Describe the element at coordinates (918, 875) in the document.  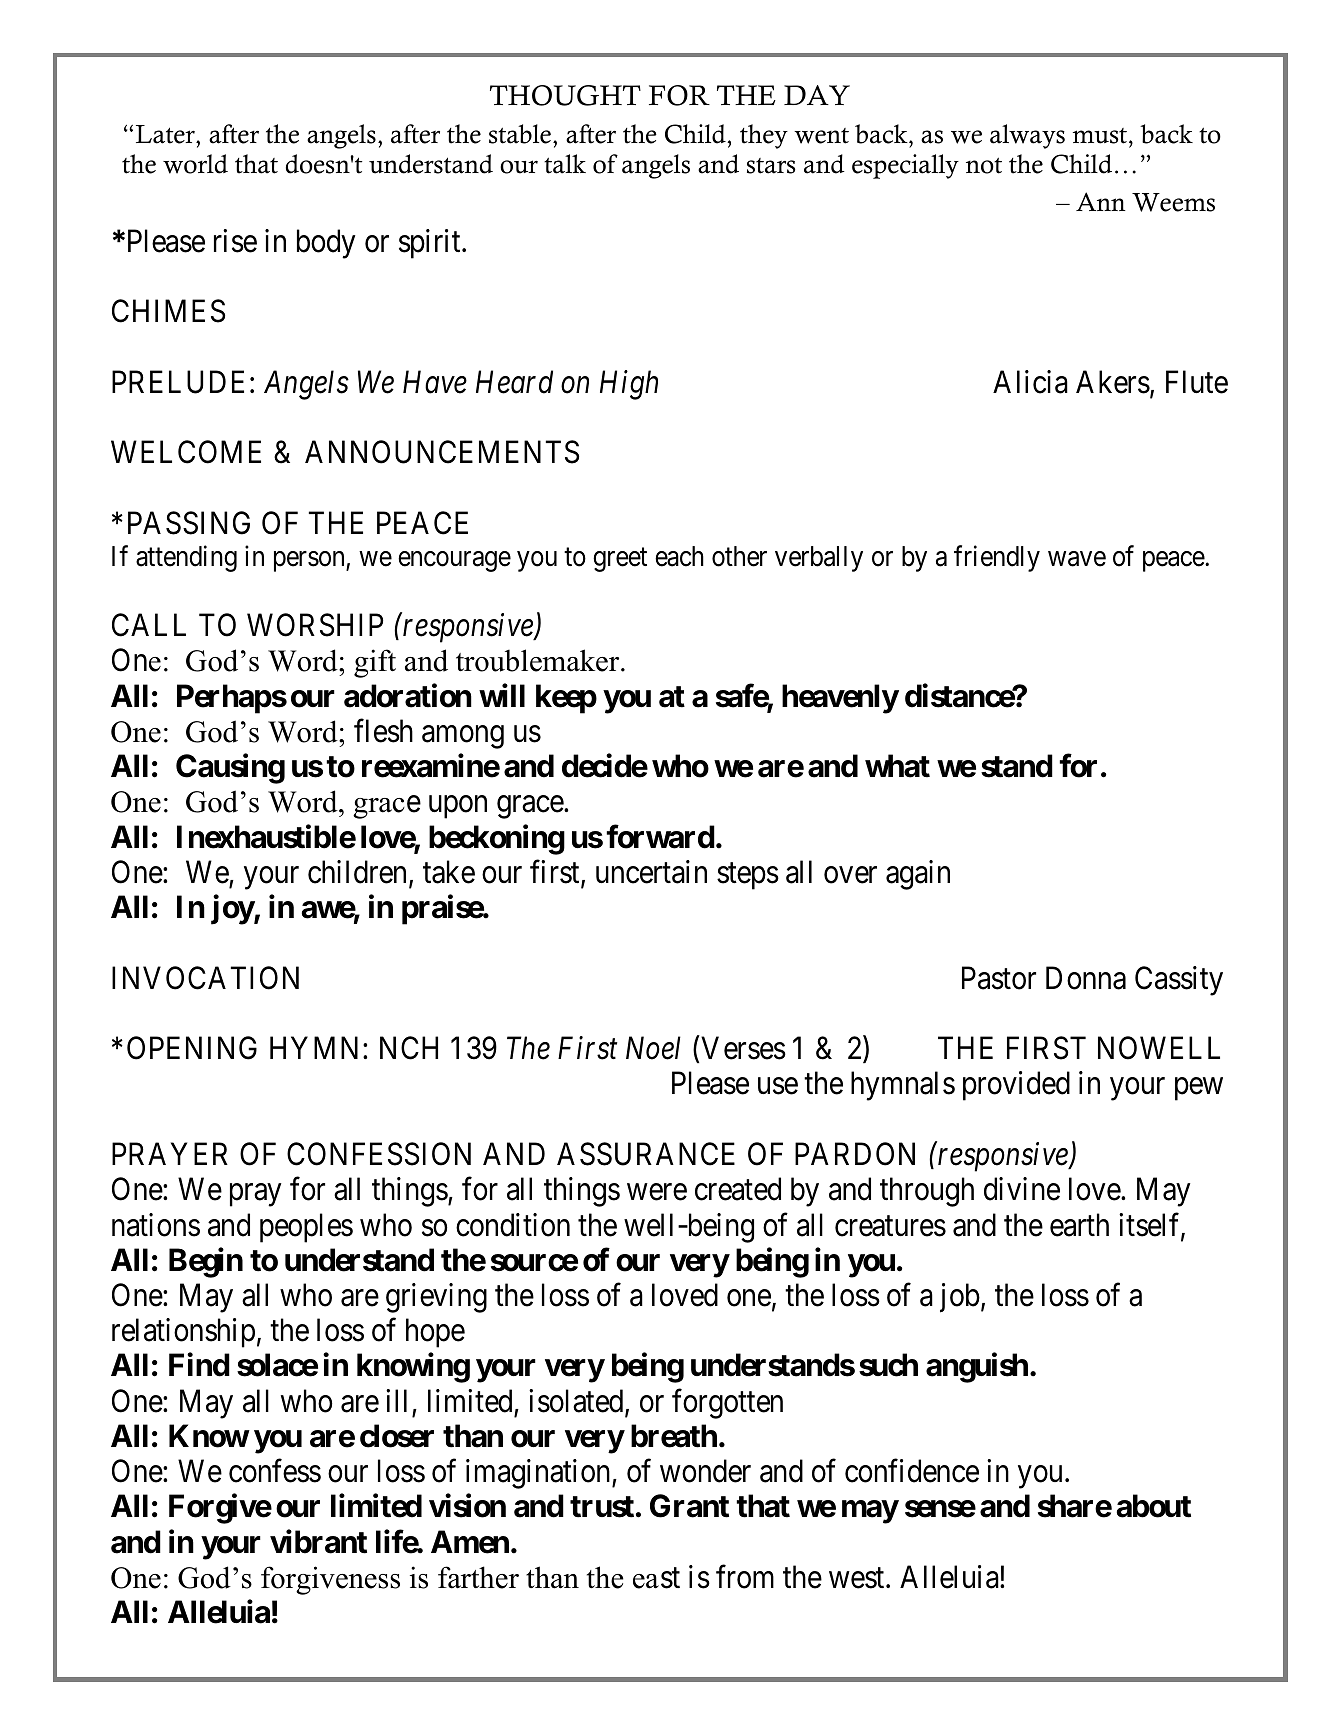
I see `again` at that location.
